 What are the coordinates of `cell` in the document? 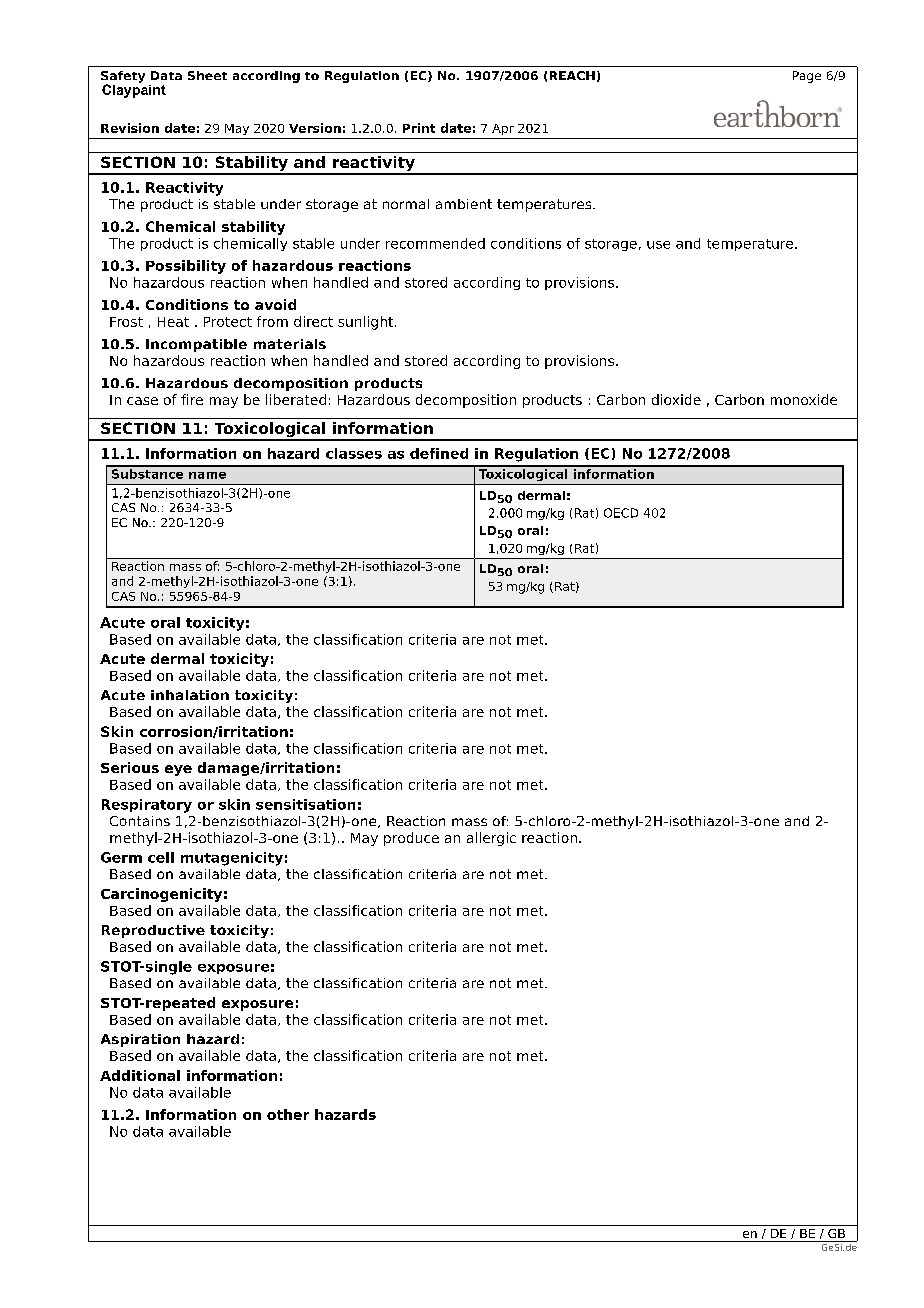 It's located at (161, 857).
